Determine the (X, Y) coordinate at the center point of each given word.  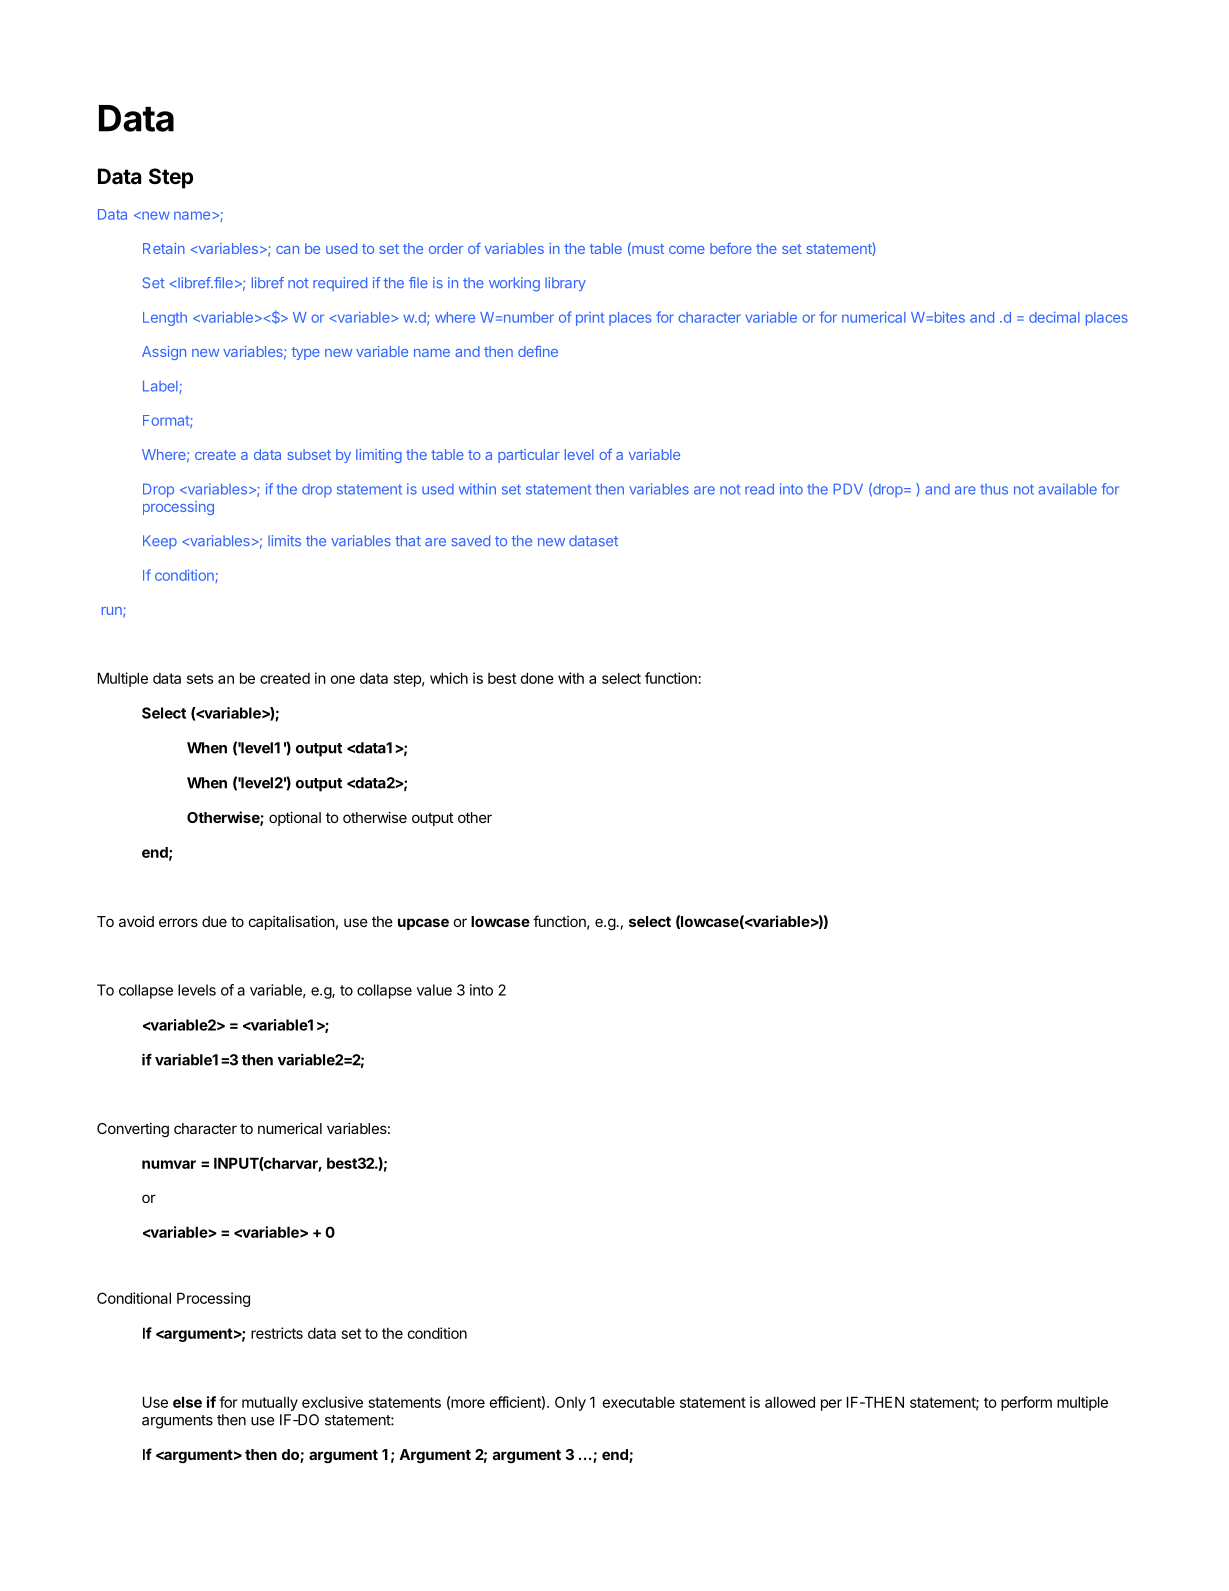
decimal (1054, 317)
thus (994, 489)
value (434, 990)
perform (1026, 1403)
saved (470, 540)
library (565, 284)
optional (295, 818)
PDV (848, 489)
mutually (270, 1403)
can (287, 250)
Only (570, 1403)
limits (284, 540)
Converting (133, 1130)
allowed (790, 1402)
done (537, 678)
